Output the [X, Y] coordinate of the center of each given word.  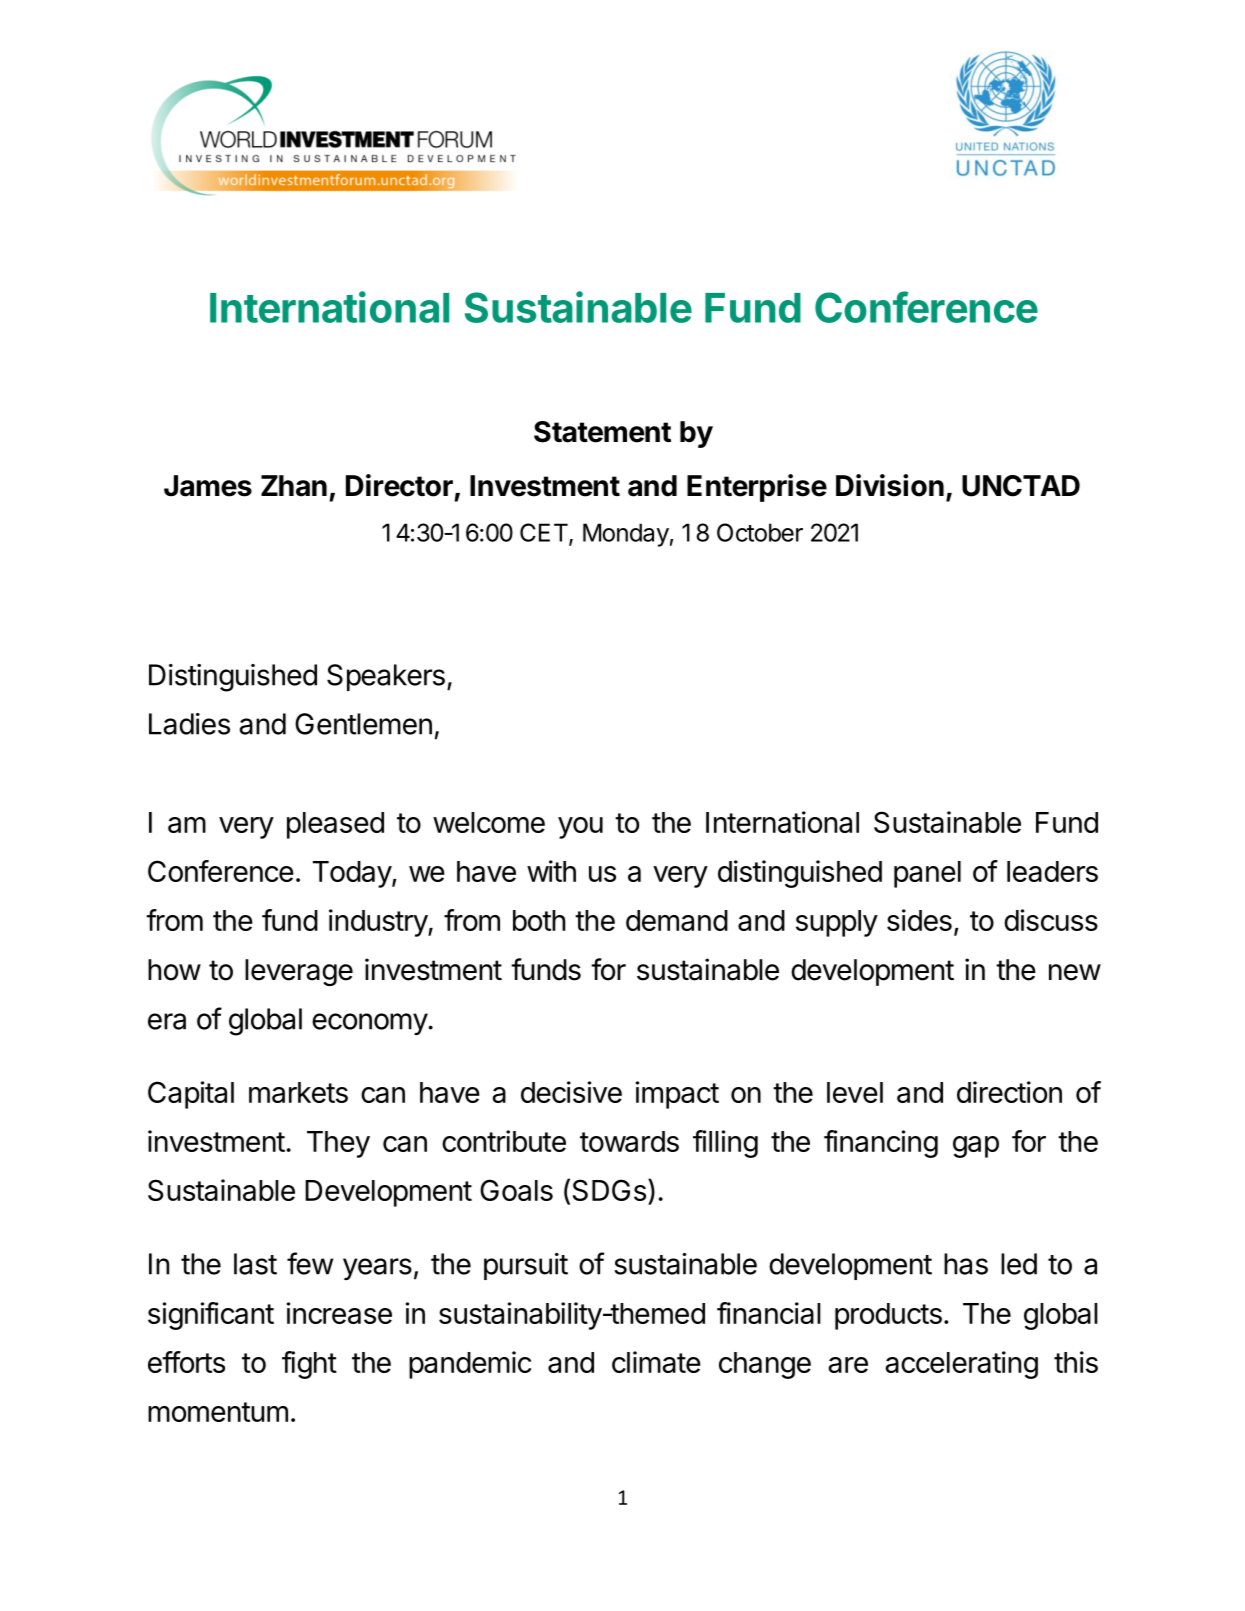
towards [629, 1141]
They [338, 1144]
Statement [602, 432]
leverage [299, 972]
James [208, 486]
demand [677, 920]
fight [309, 1365]
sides [919, 920]
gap [976, 1147]
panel [927, 874]
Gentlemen [363, 724]
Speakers [386, 677]
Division [890, 485]
